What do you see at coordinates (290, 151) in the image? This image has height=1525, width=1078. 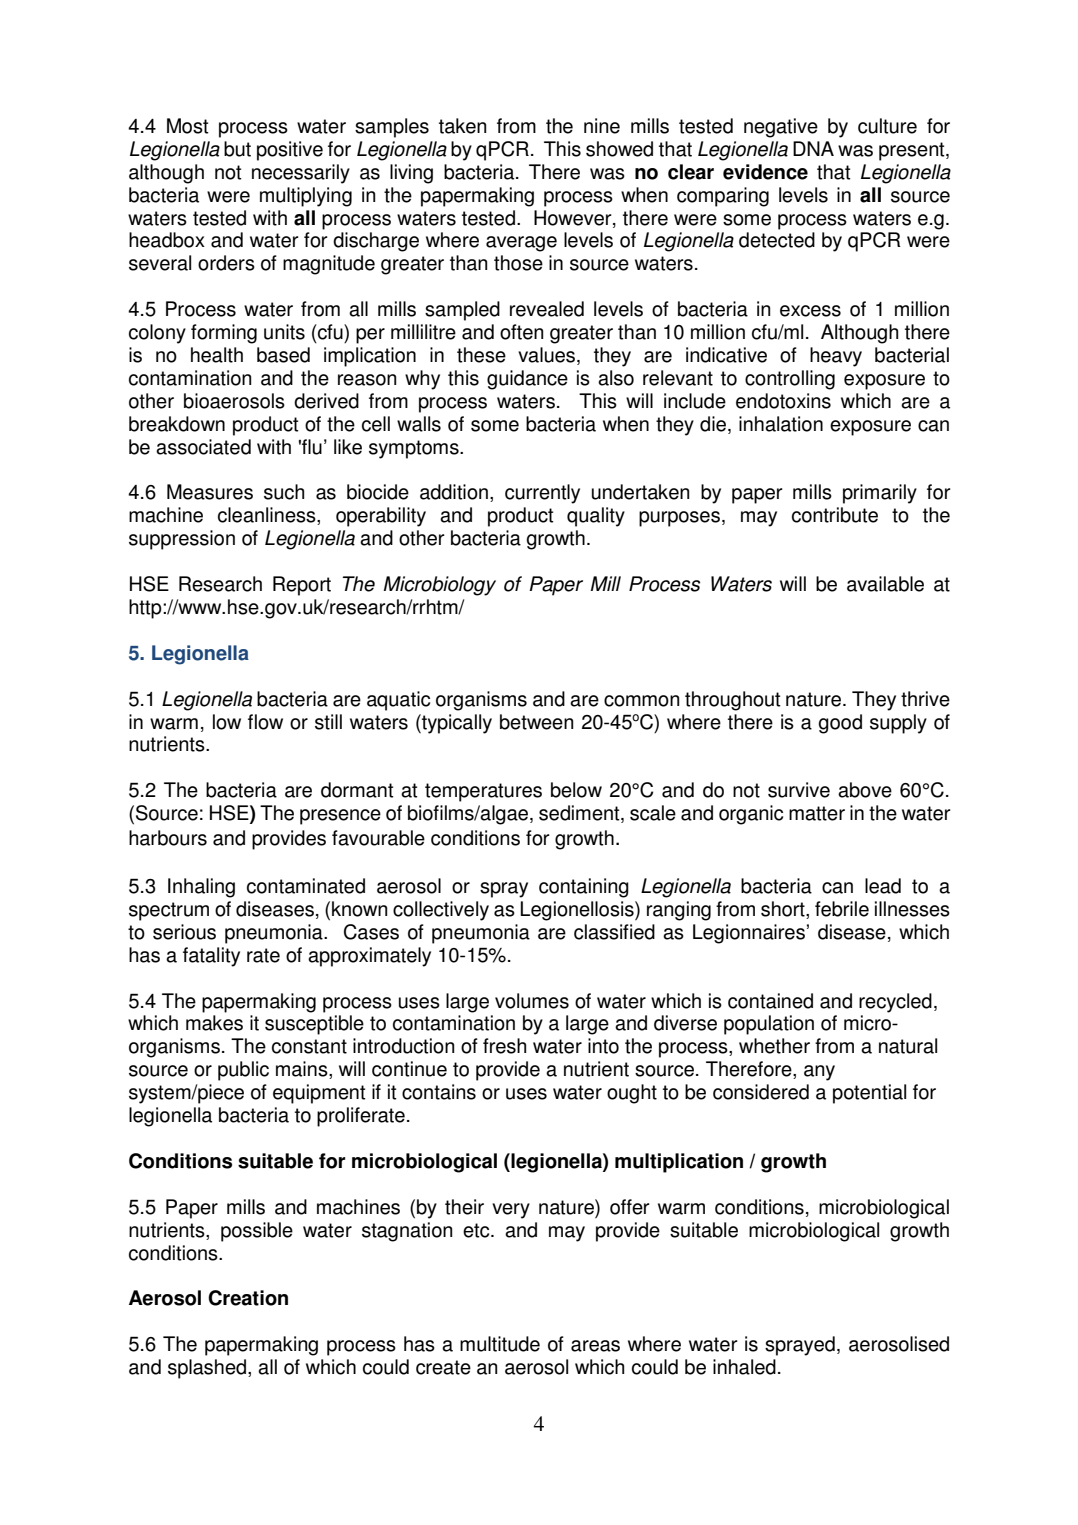 I see `positive` at bounding box center [290, 151].
